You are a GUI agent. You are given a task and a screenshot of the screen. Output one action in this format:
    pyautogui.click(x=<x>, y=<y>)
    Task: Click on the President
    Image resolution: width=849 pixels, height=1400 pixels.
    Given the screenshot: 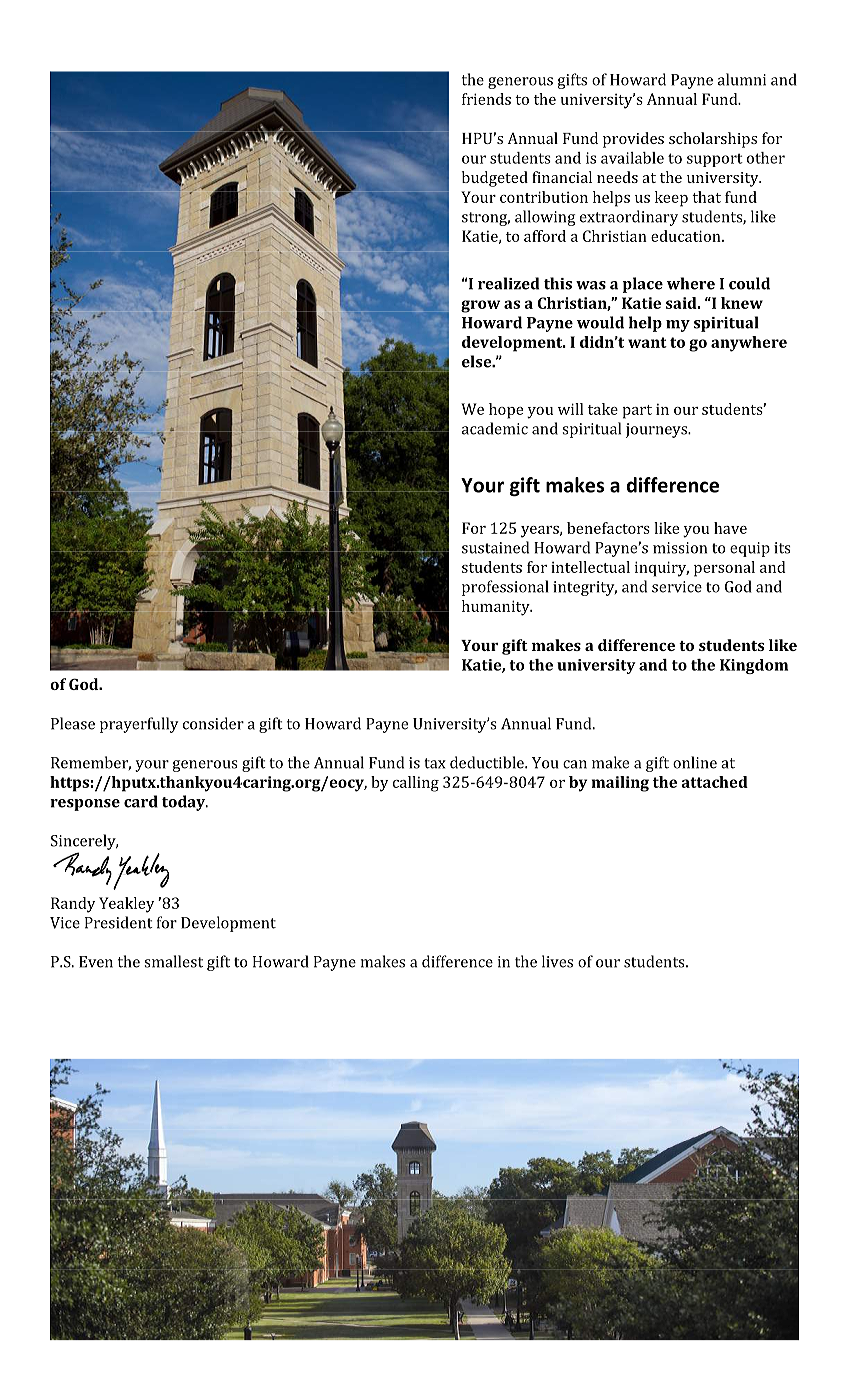 What is the action you would take?
    pyautogui.click(x=119, y=922)
